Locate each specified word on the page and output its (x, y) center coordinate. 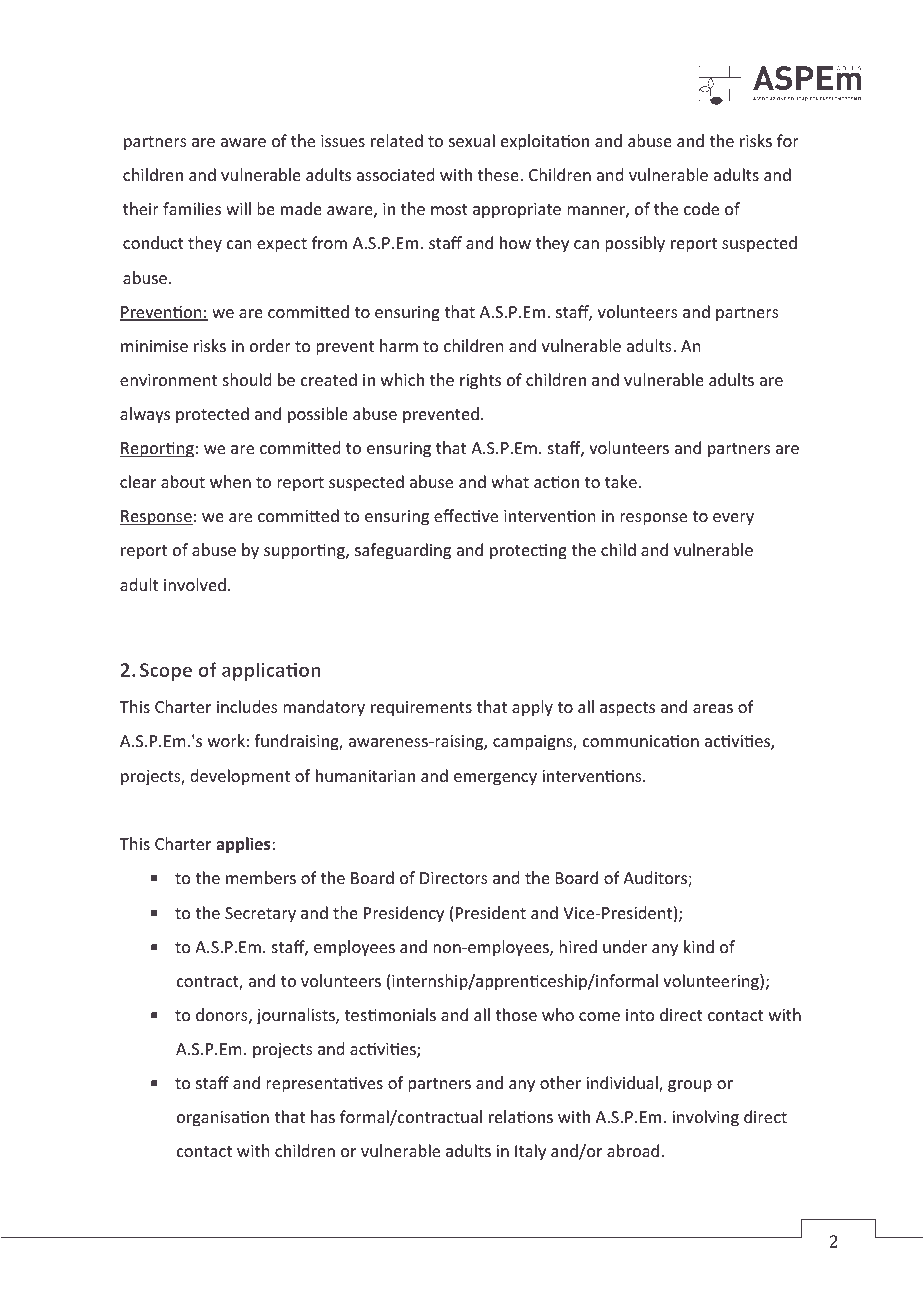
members (261, 877)
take (621, 481)
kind (699, 946)
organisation (223, 1119)
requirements (421, 709)
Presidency (404, 914)
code (701, 208)
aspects (627, 709)
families (192, 208)
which (402, 379)
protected (212, 415)
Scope (166, 672)
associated (395, 174)
